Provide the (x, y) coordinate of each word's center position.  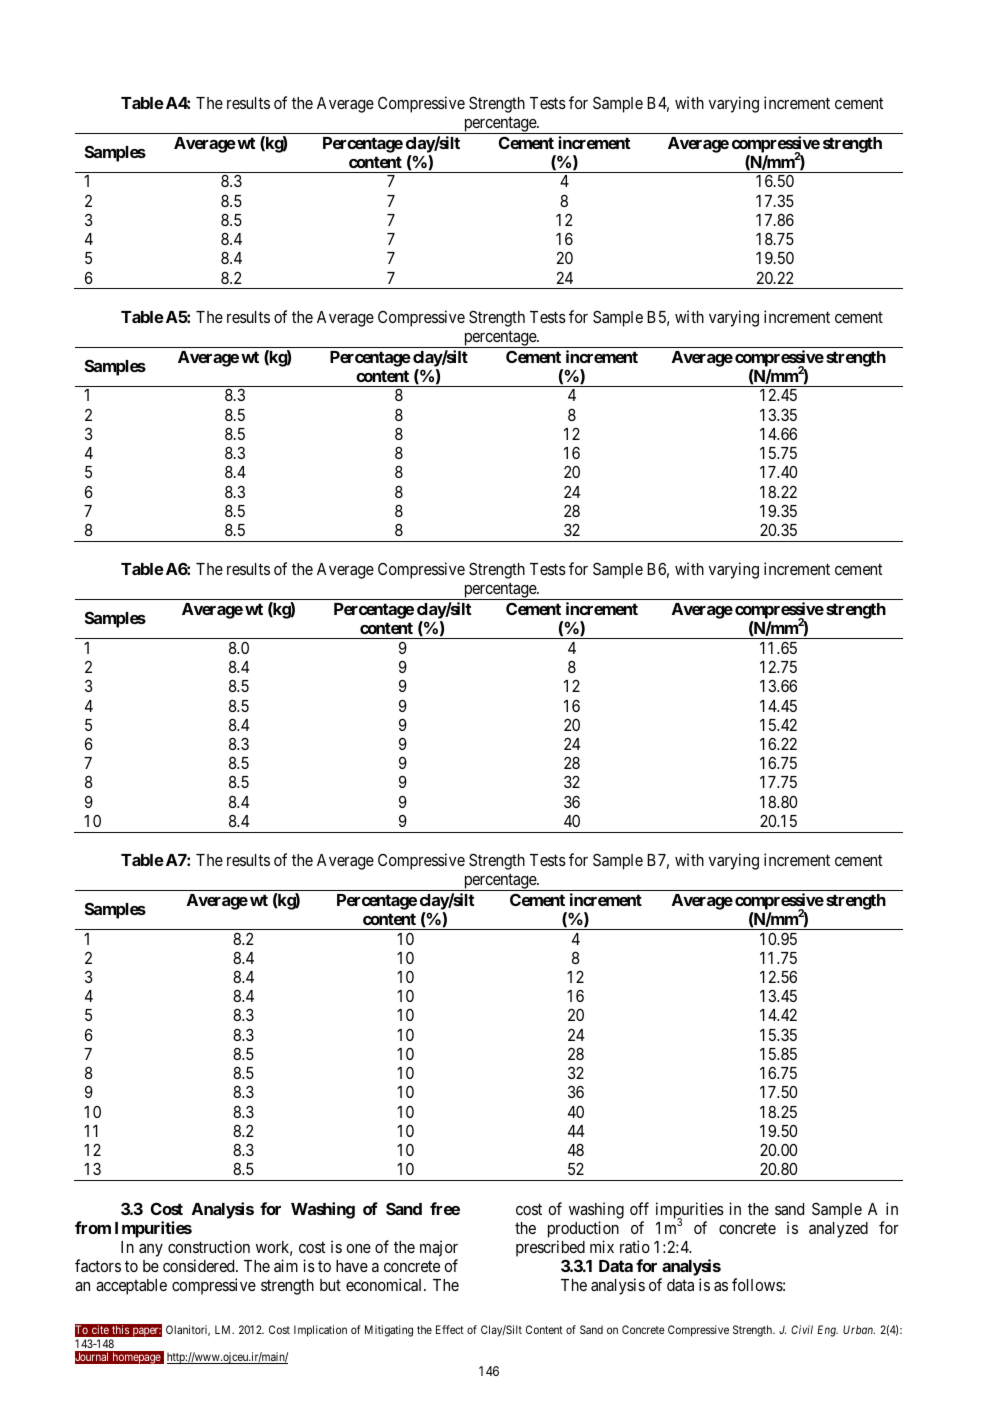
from (93, 1227)
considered (200, 1265)
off (639, 1208)
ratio (635, 1246)
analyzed (838, 1230)
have (352, 1266)
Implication (320, 1331)
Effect (450, 1329)
